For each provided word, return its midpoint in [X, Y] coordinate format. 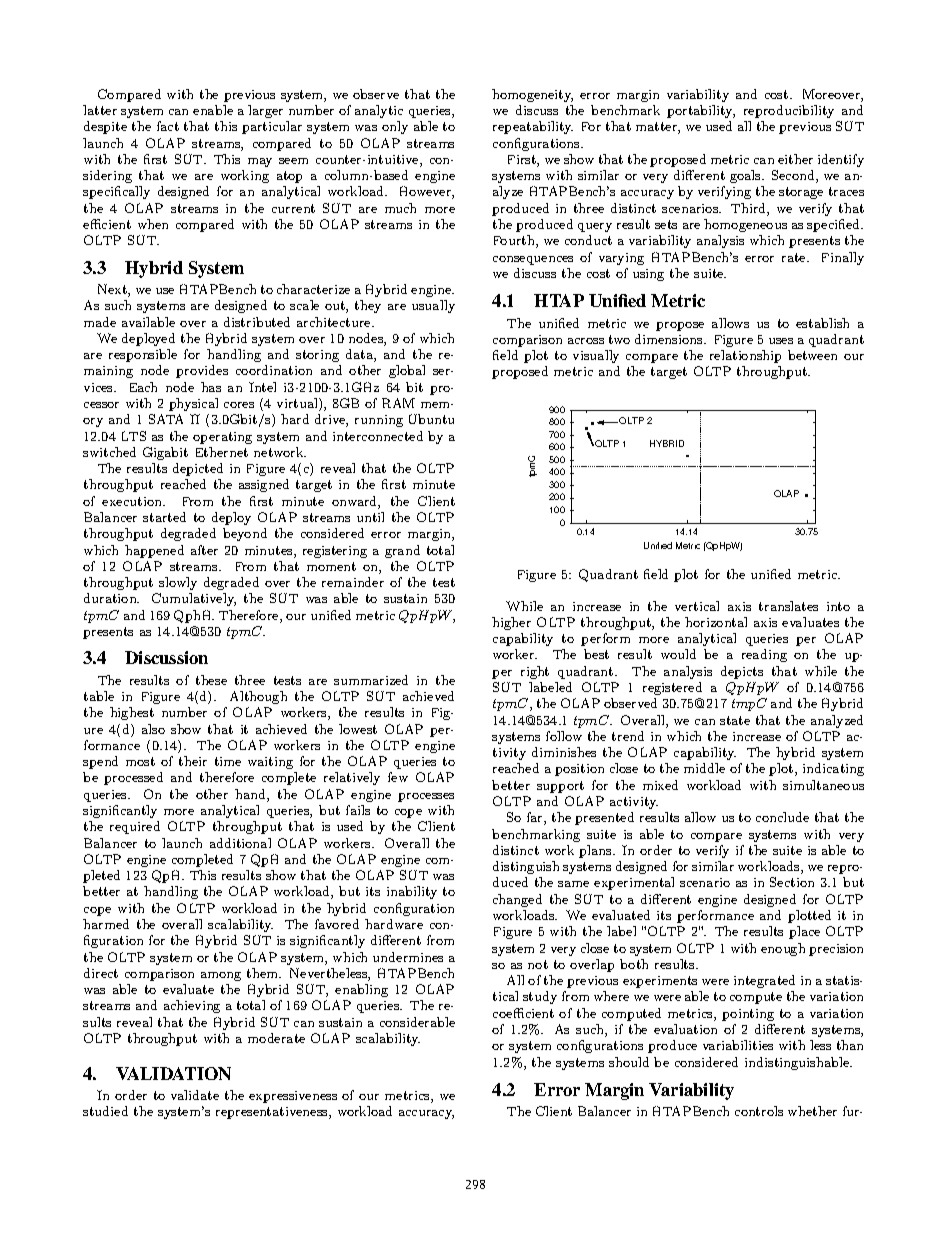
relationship [745, 356]
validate [195, 1095]
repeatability [533, 127]
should [629, 1062]
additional [240, 843]
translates [788, 606]
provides [202, 371]
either [795, 159]
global [407, 371]
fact [168, 126]
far [536, 818]
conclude [782, 817]
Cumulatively [194, 599]
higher [511, 623]
